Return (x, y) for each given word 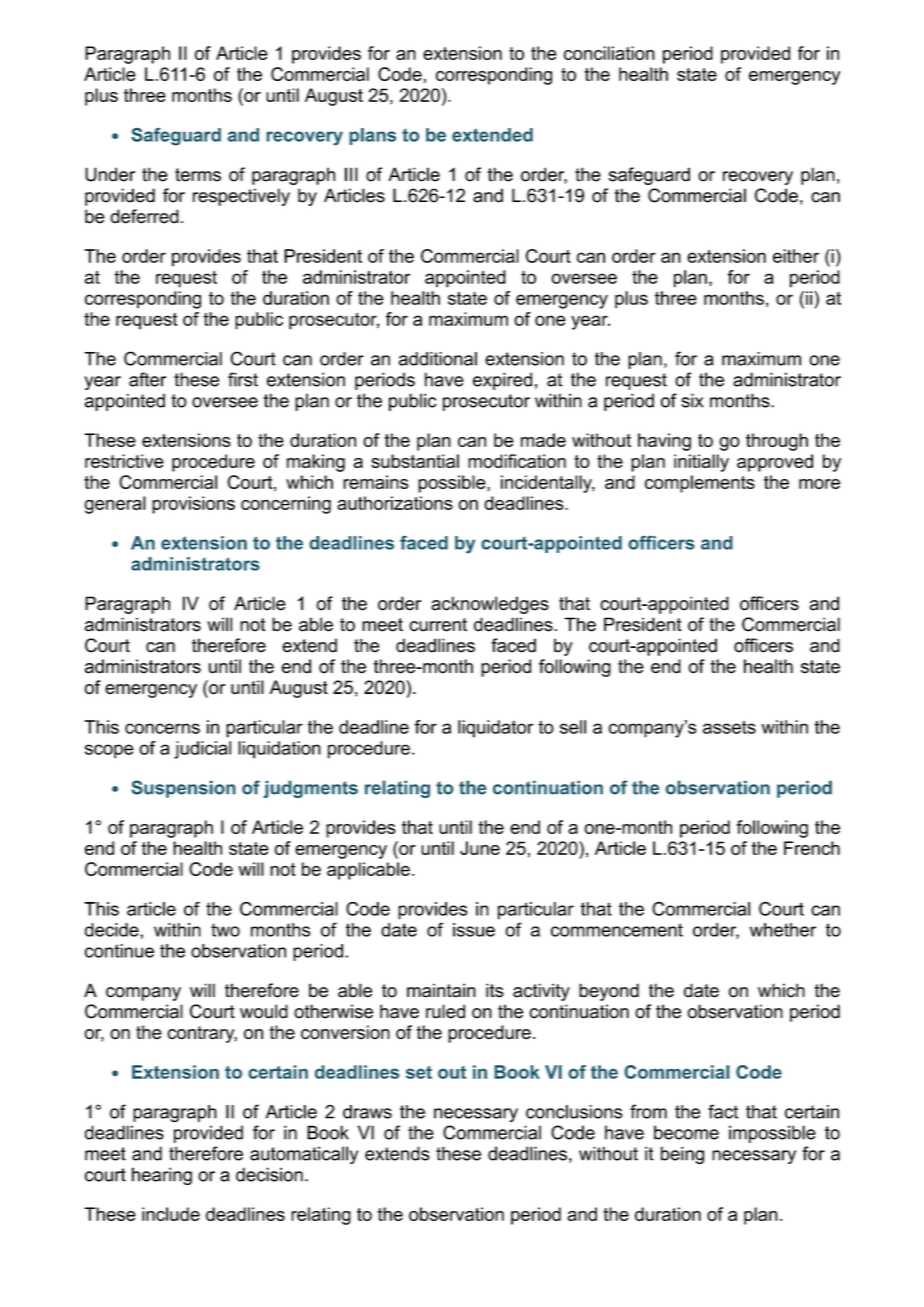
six (692, 400)
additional (438, 359)
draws (367, 1112)
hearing (162, 1176)
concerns (162, 728)
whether (783, 930)
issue (474, 930)
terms (198, 175)
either (796, 256)
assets (729, 727)
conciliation (609, 53)
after (147, 379)
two (225, 930)
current (438, 625)
